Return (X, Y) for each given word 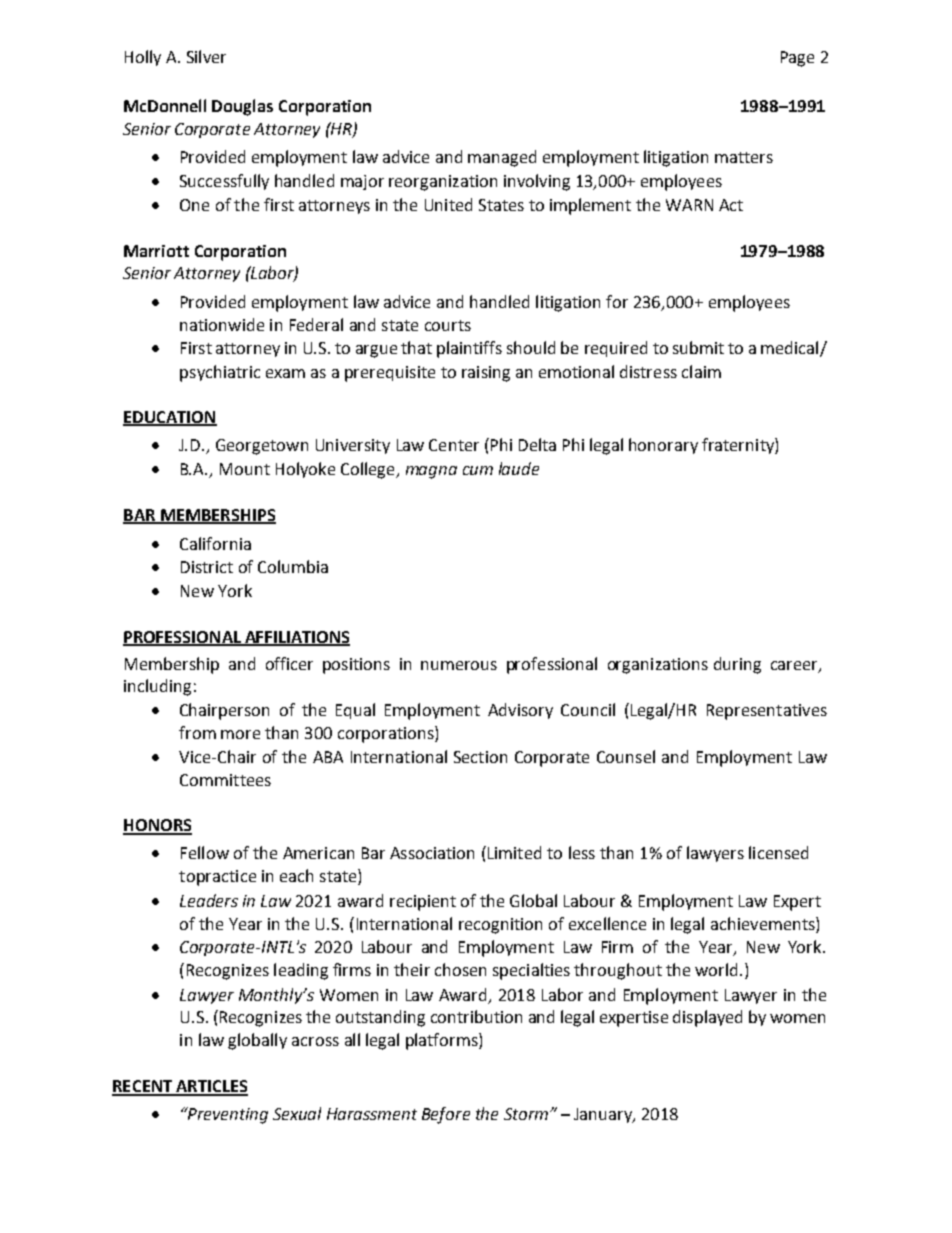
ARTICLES (211, 1087)
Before (446, 1115)
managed (502, 158)
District (207, 567)
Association (432, 853)
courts (448, 325)
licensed (778, 852)
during (737, 665)
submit (698, 347)
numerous (459, 665)
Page (797, 59)
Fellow (205, 852)
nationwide (222, 324)
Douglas (242, 107)
